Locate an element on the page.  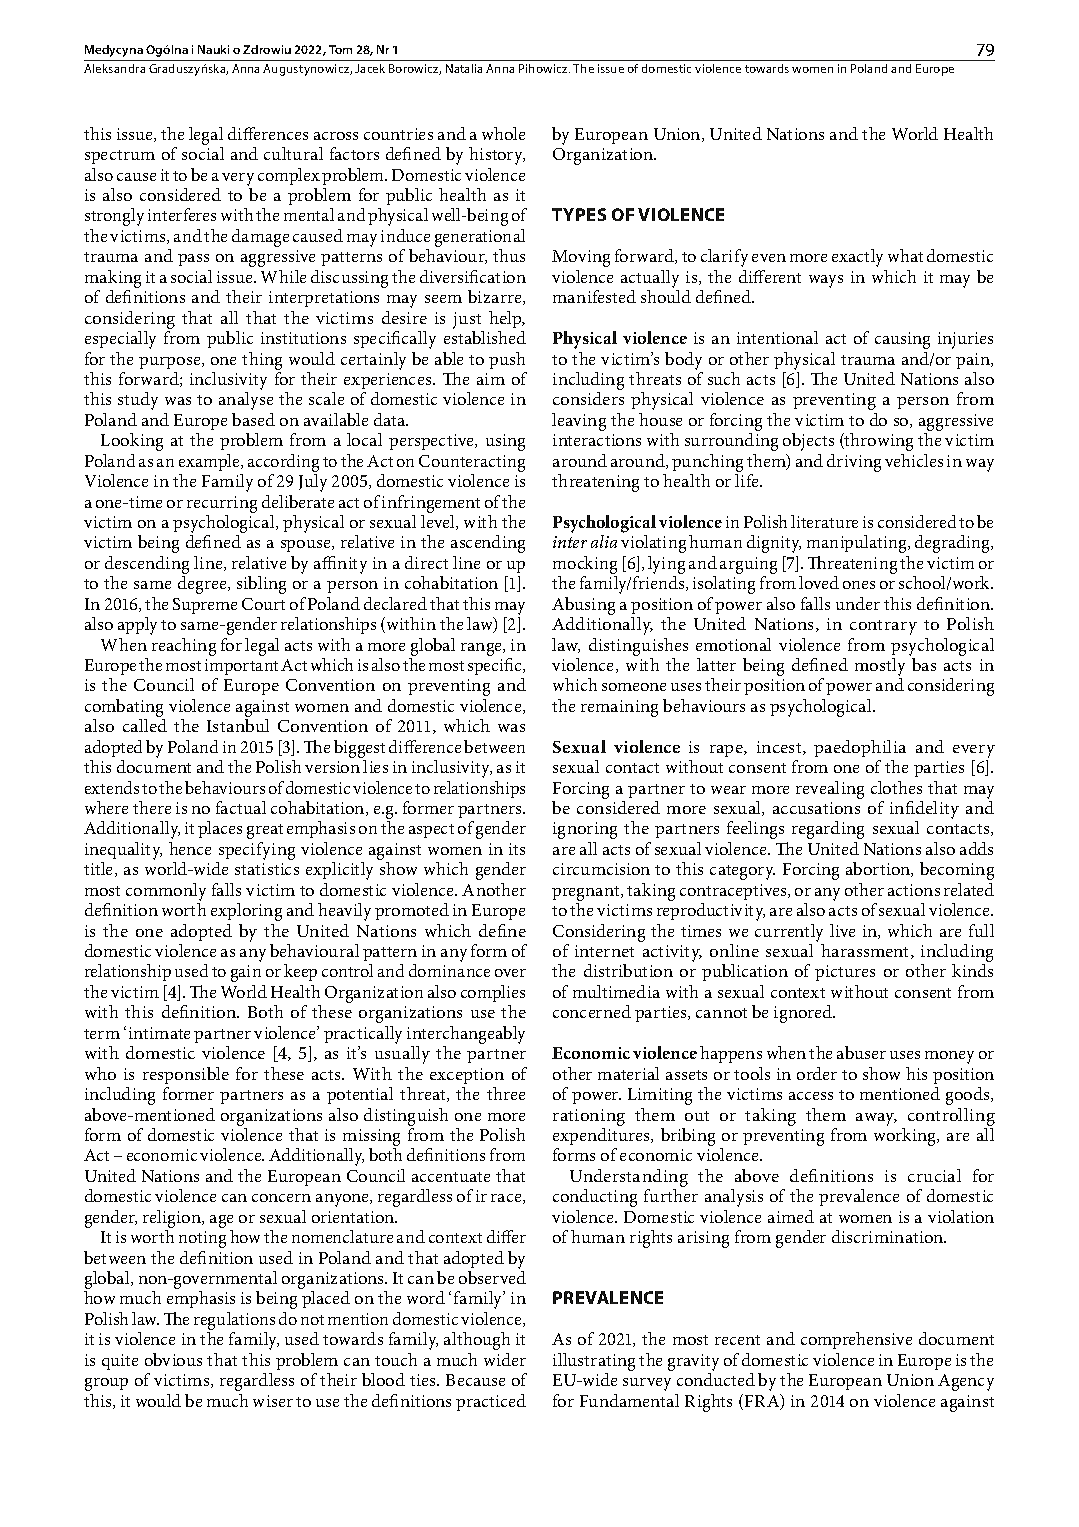
its is located at coordinates (517, 849).
